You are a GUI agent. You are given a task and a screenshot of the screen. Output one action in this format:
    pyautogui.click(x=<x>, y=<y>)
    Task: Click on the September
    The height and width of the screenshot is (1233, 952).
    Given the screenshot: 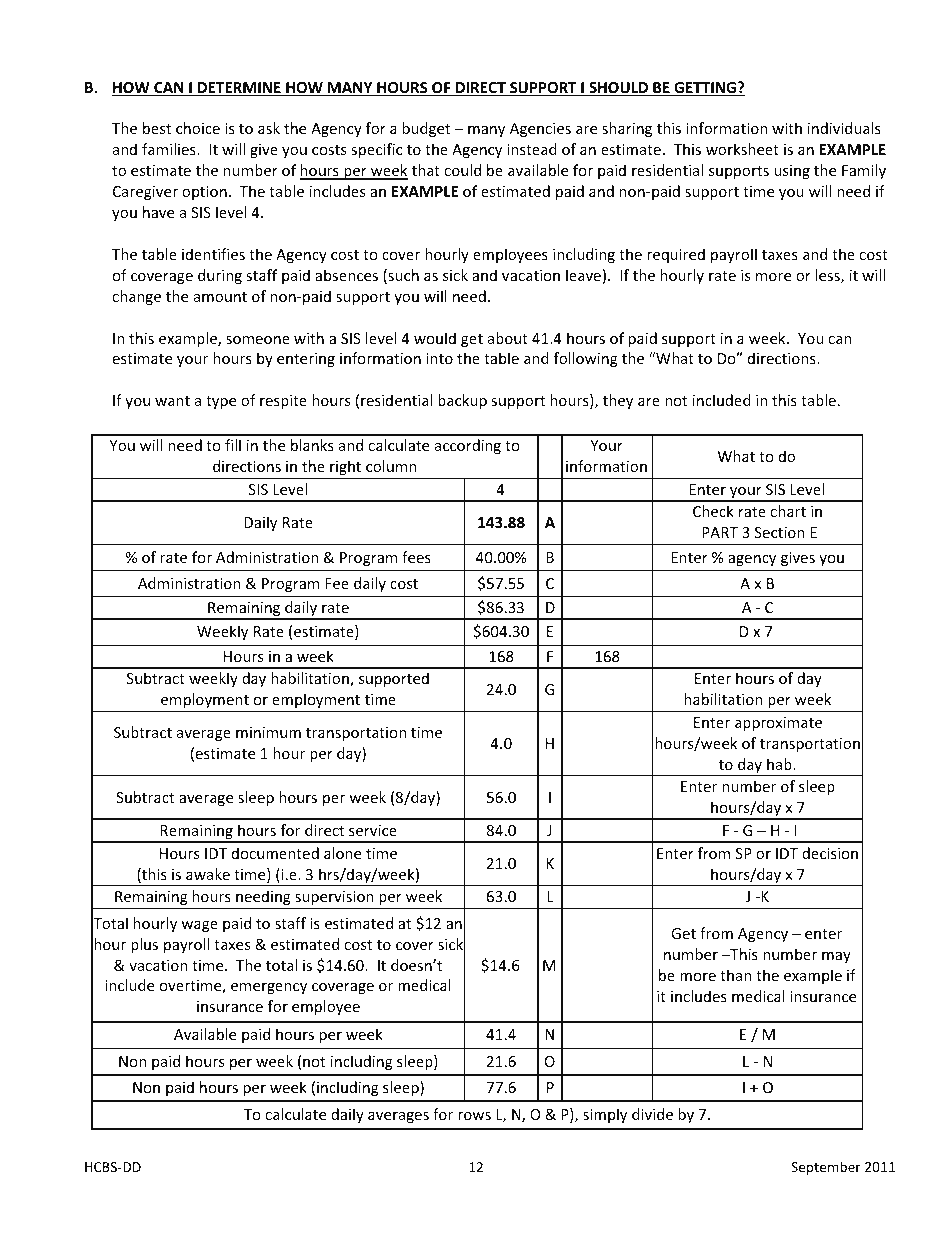 What is the action you would take?
    pyautogui.click(x=826, y=1168)
